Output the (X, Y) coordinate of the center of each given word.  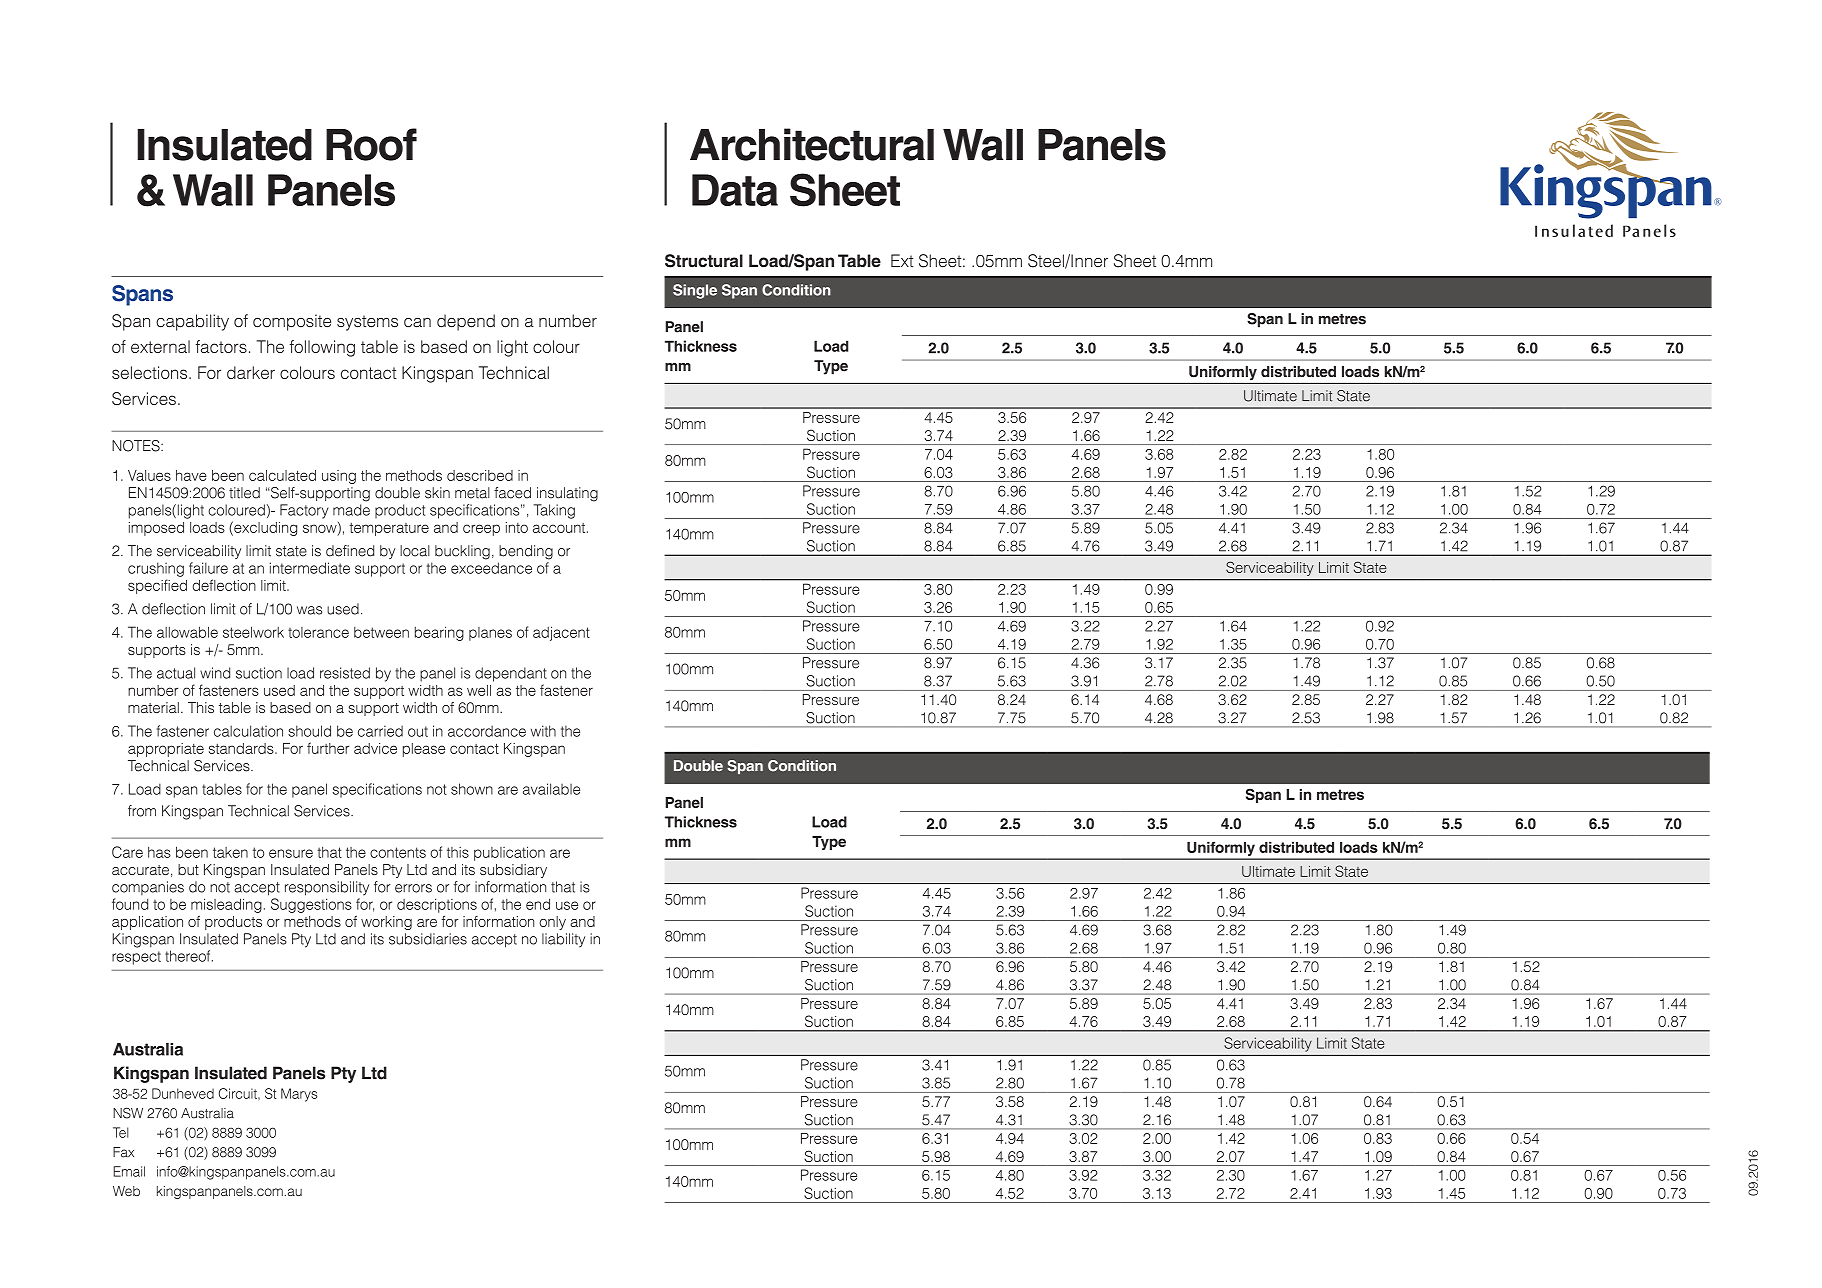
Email (129, 1171)
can (417, 322)
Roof (371, 144)
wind (215, 673)
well (479, 690)
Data (735, 190)
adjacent (561, 633)
